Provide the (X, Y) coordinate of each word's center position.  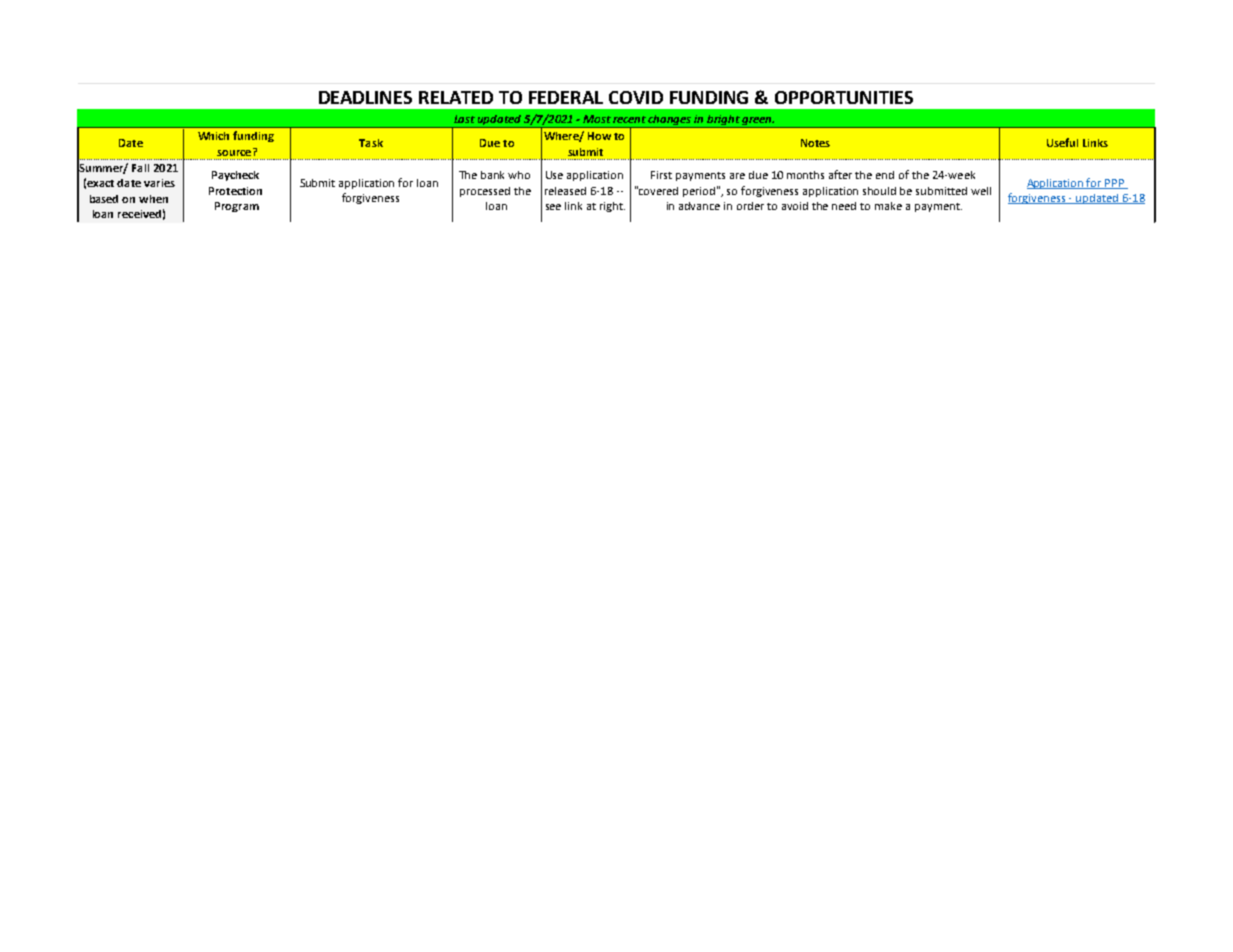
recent (629, 119)
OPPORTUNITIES (844, 97)
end (885, 175)
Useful (1062, 142)
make (888, 206)
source (235, 152)
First (661, 175)
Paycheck (235, 176)
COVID (636, 97)
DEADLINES (365, 97)
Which (213, 136)
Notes (815, 143)
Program (237, 207)
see (553, 207)
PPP (1115, 184)
